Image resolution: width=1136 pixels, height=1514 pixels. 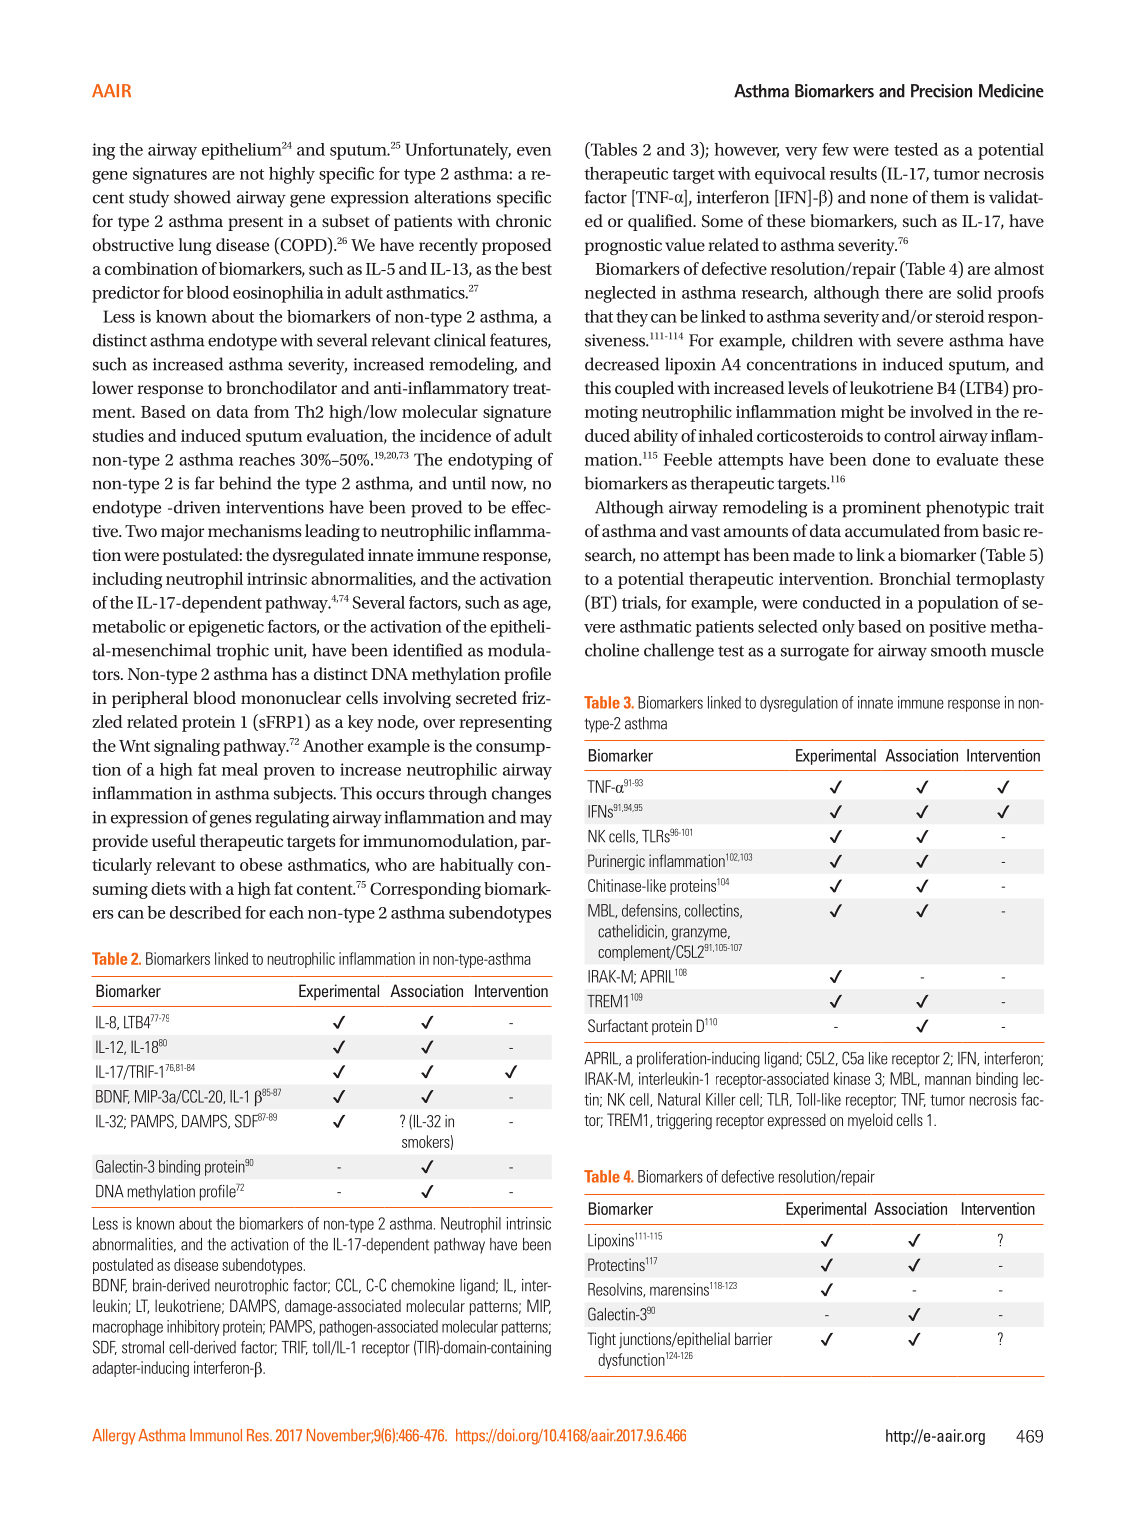 What do you see at coordinates (618, 1025) in the screenshot?
I see `Surfactant` at bounding box center [618, 1025].
